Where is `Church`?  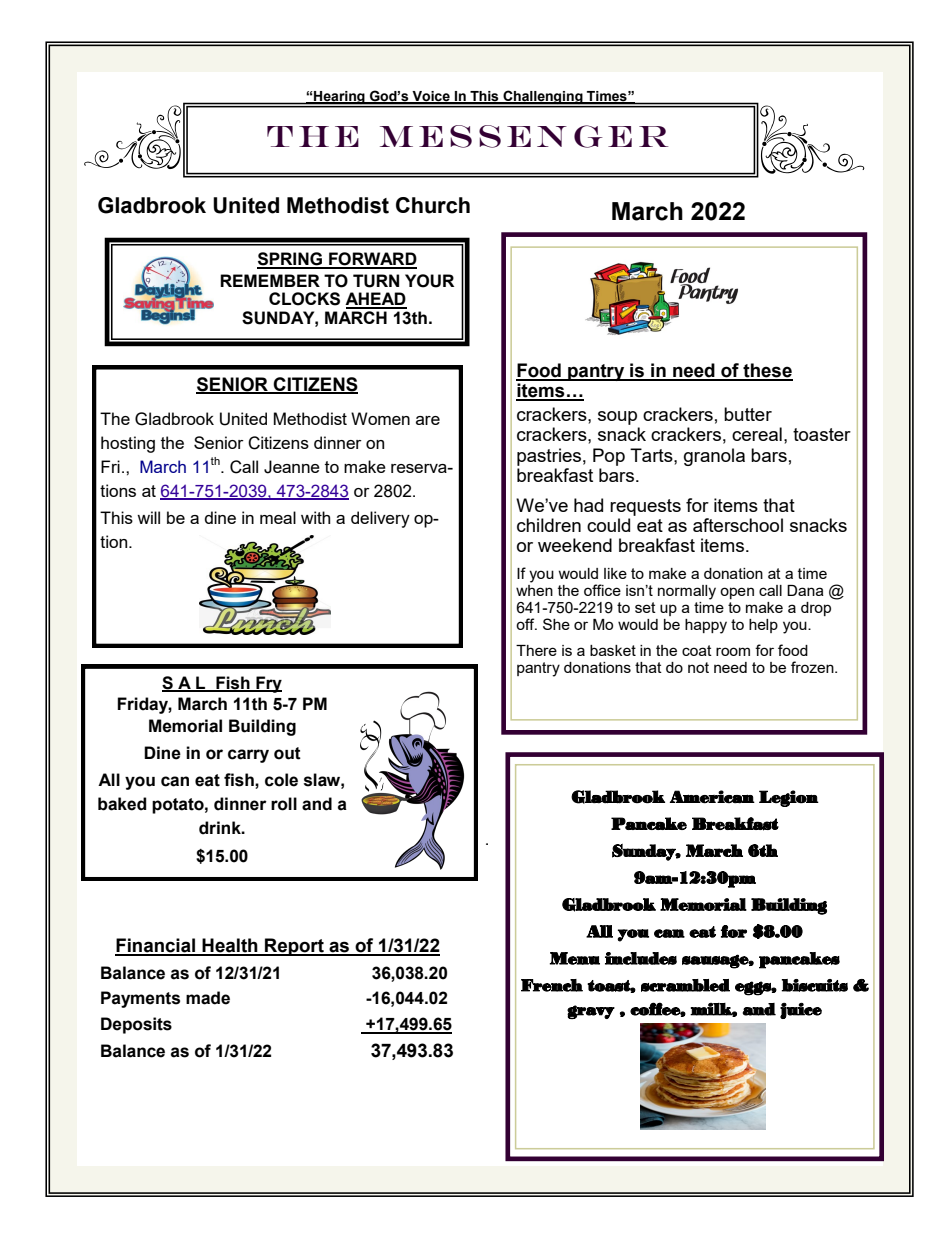
Church is located at coordinates (433, 205).
